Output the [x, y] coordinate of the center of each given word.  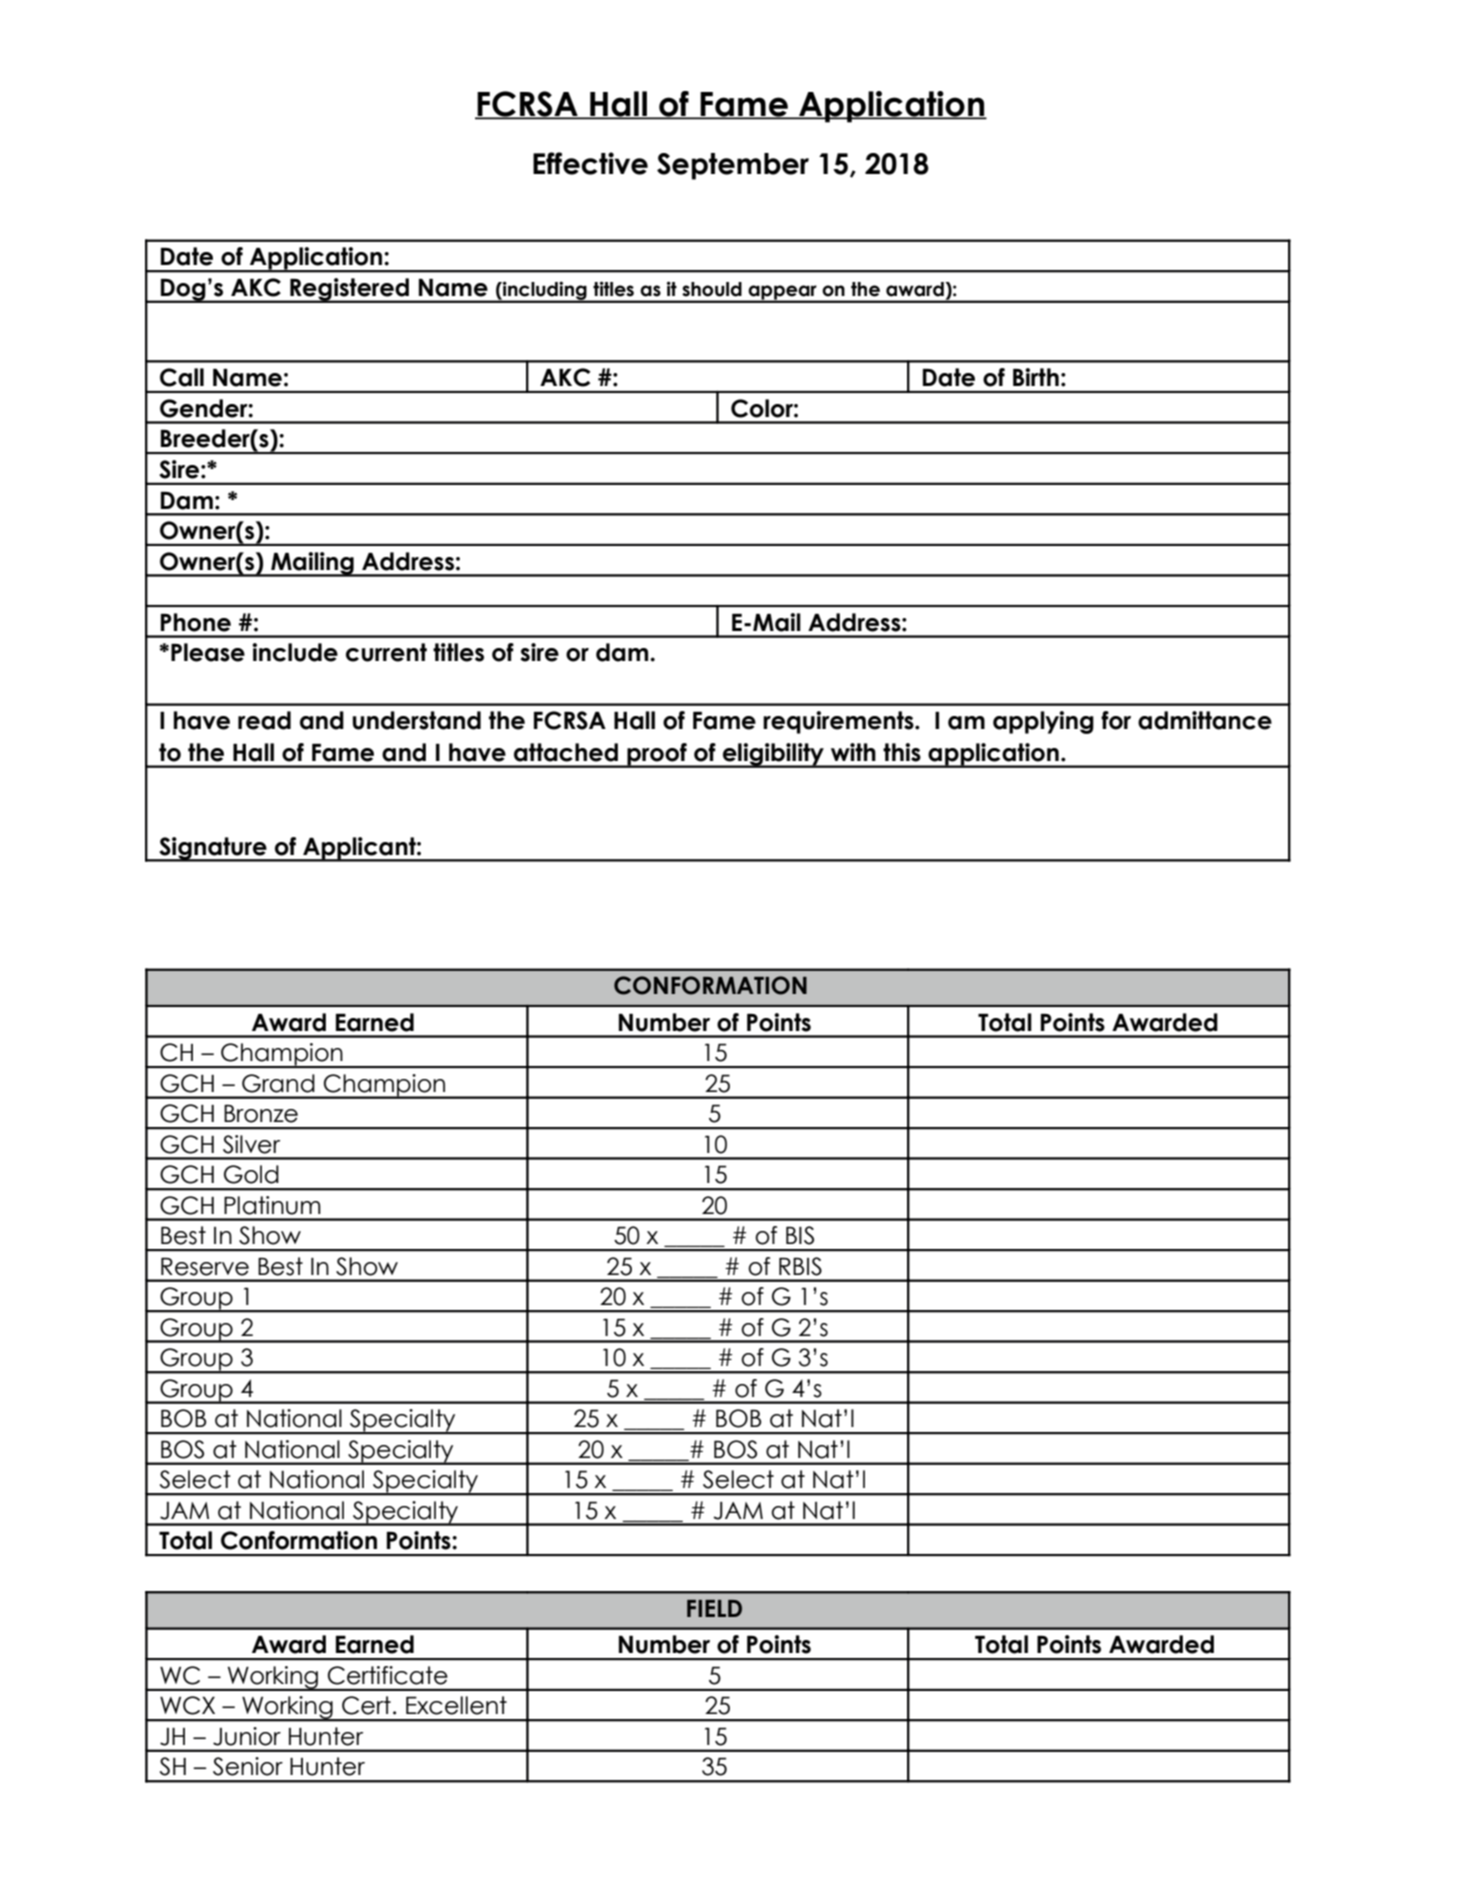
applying [1043, 722]
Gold [251, 1174]
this [902, 752]
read [264, 720]
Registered [349, 290]
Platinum [272, 1205]
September [733, 166]
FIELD [714, 1608]
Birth [1036, 377]
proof [657, 755]
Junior [247, 1736]
